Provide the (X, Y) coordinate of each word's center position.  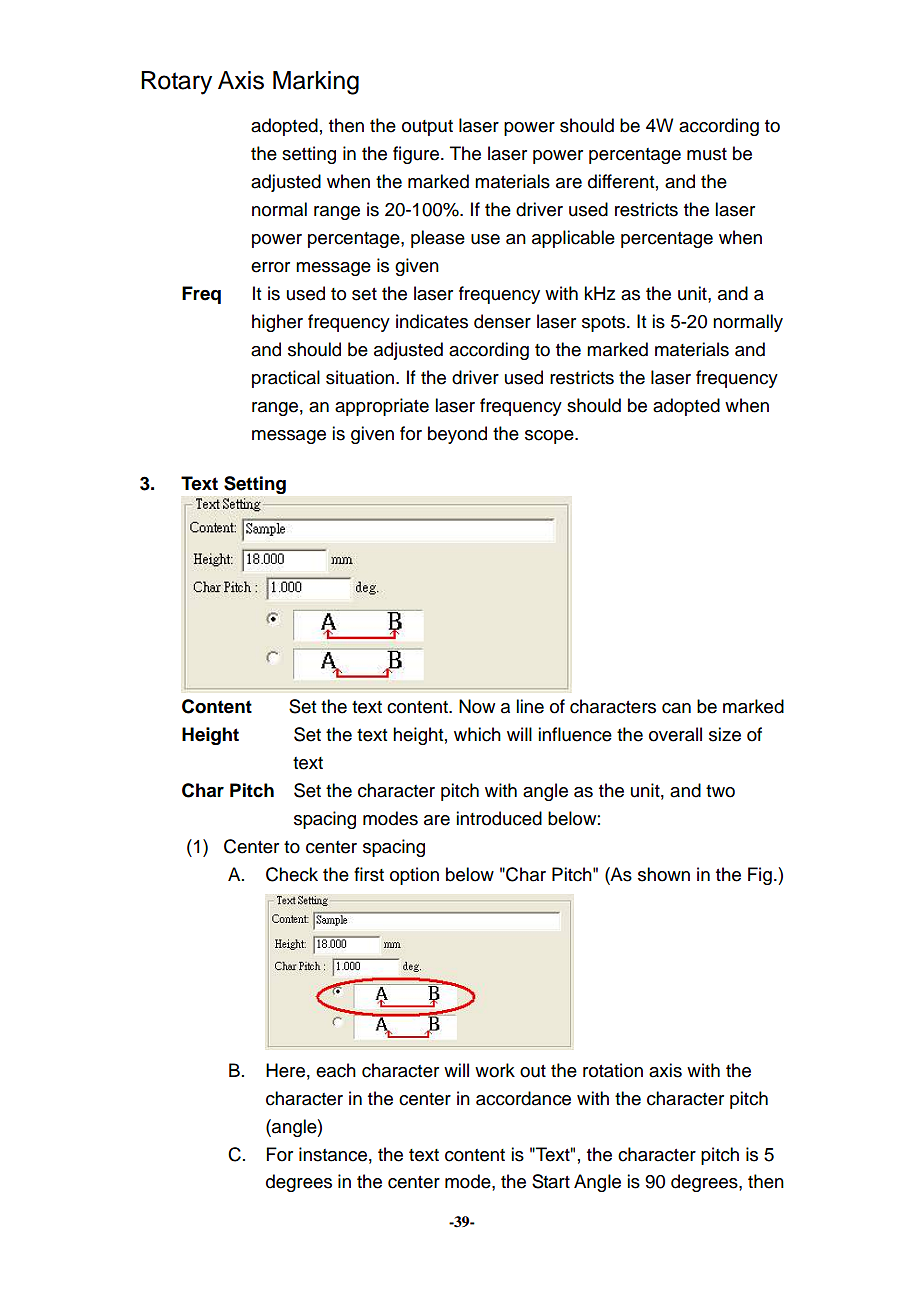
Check (292, 874)
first (369, 874)
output (427, 128)
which (477, 734)
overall (675, 734)
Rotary (176, 83)
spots (605, 324)
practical (286, 379)
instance (333, 1154)
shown (664, 874)
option (414, 876)
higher (277, 323)
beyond (457, 435)
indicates (432, 321)
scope (550, 437)
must (707, 154)
